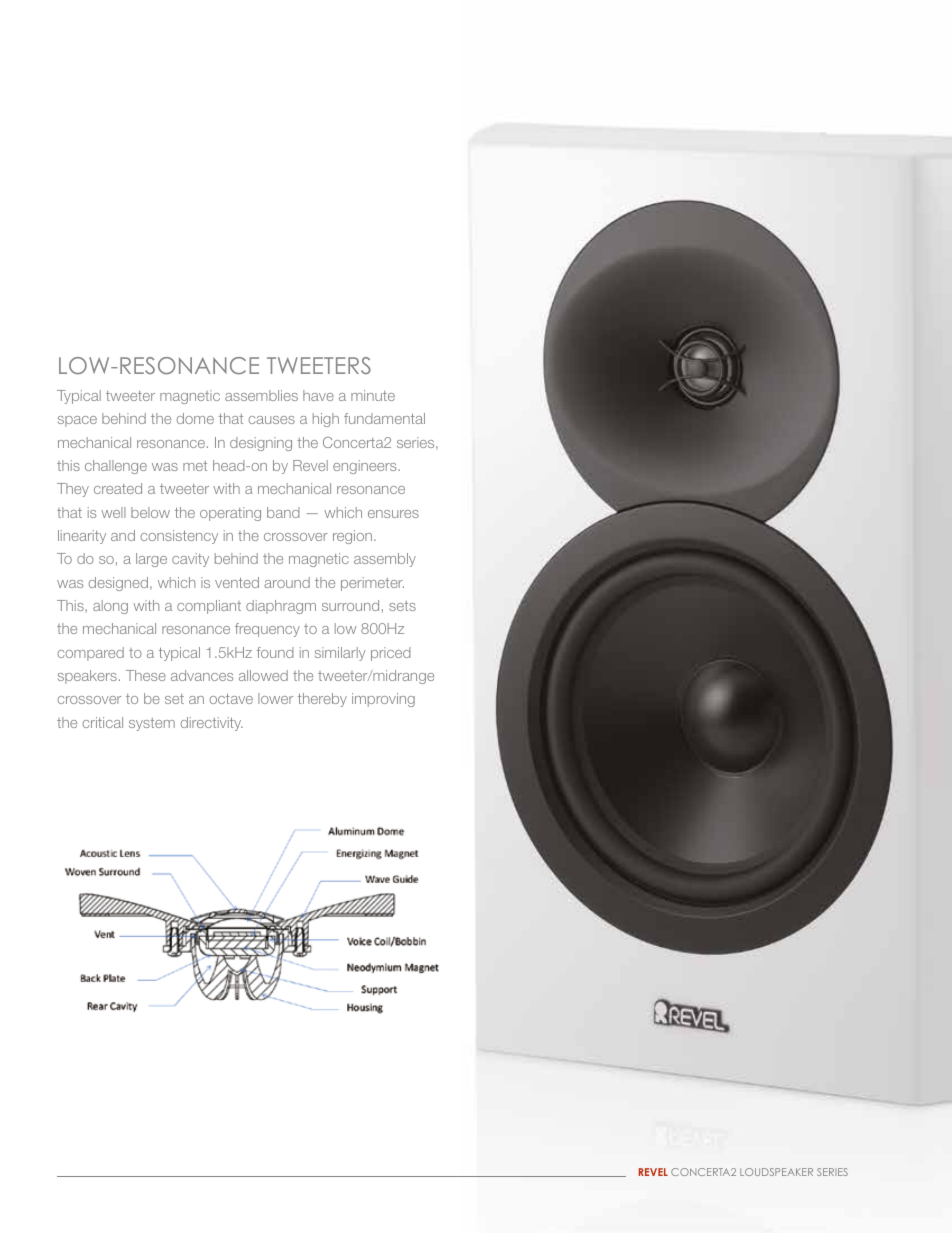 The image size is (952, 1233). Describe the element at coordinates (391, 654) in the screenshot. I see `priced` at that location.
